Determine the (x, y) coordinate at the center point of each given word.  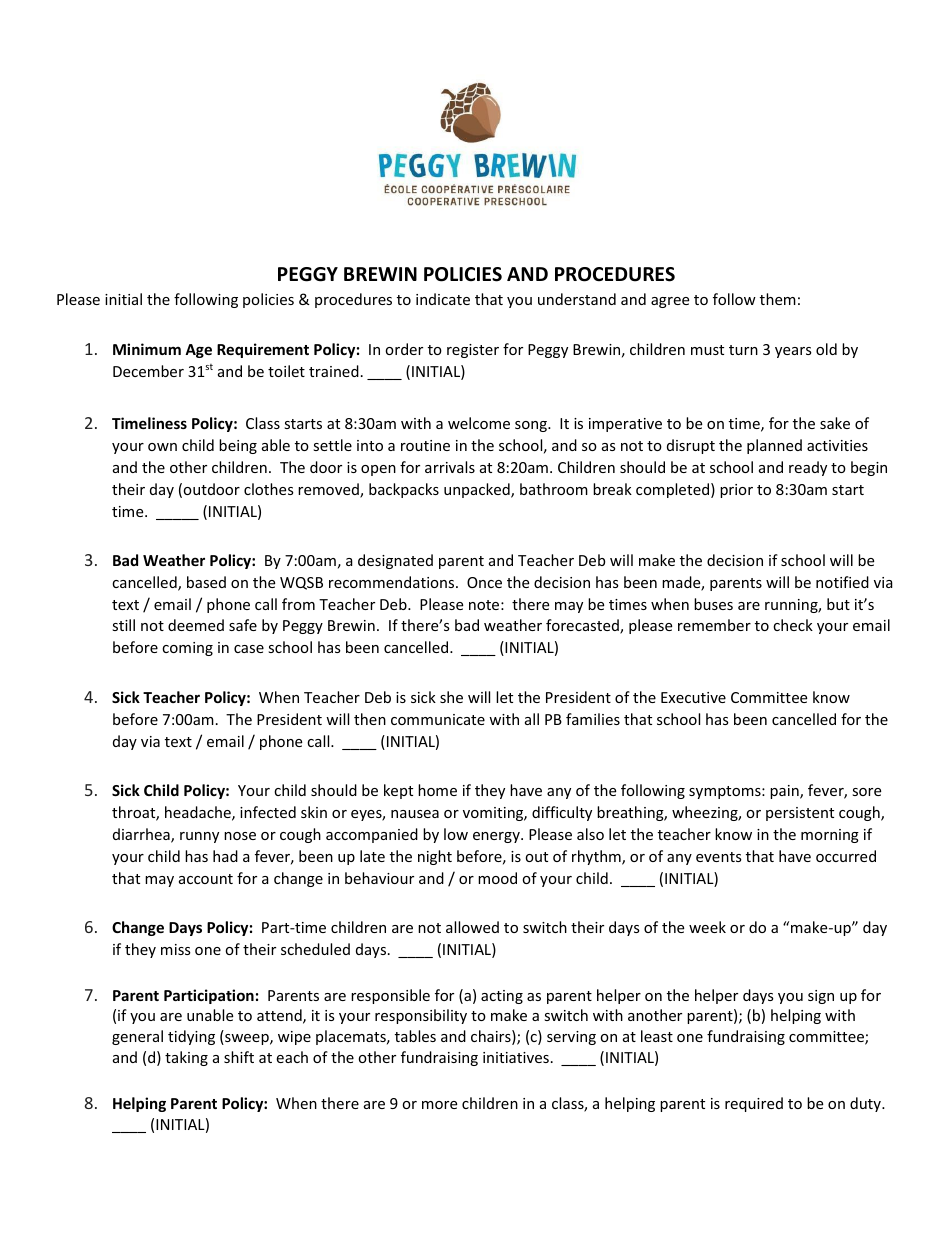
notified (842, 582)
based (206, 582)
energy (497, 837)
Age (198, 351)
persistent (800, 814)
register (473, 351)
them (778, 299)
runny (199, 837)
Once (484, 582)
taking (186, 1058)
